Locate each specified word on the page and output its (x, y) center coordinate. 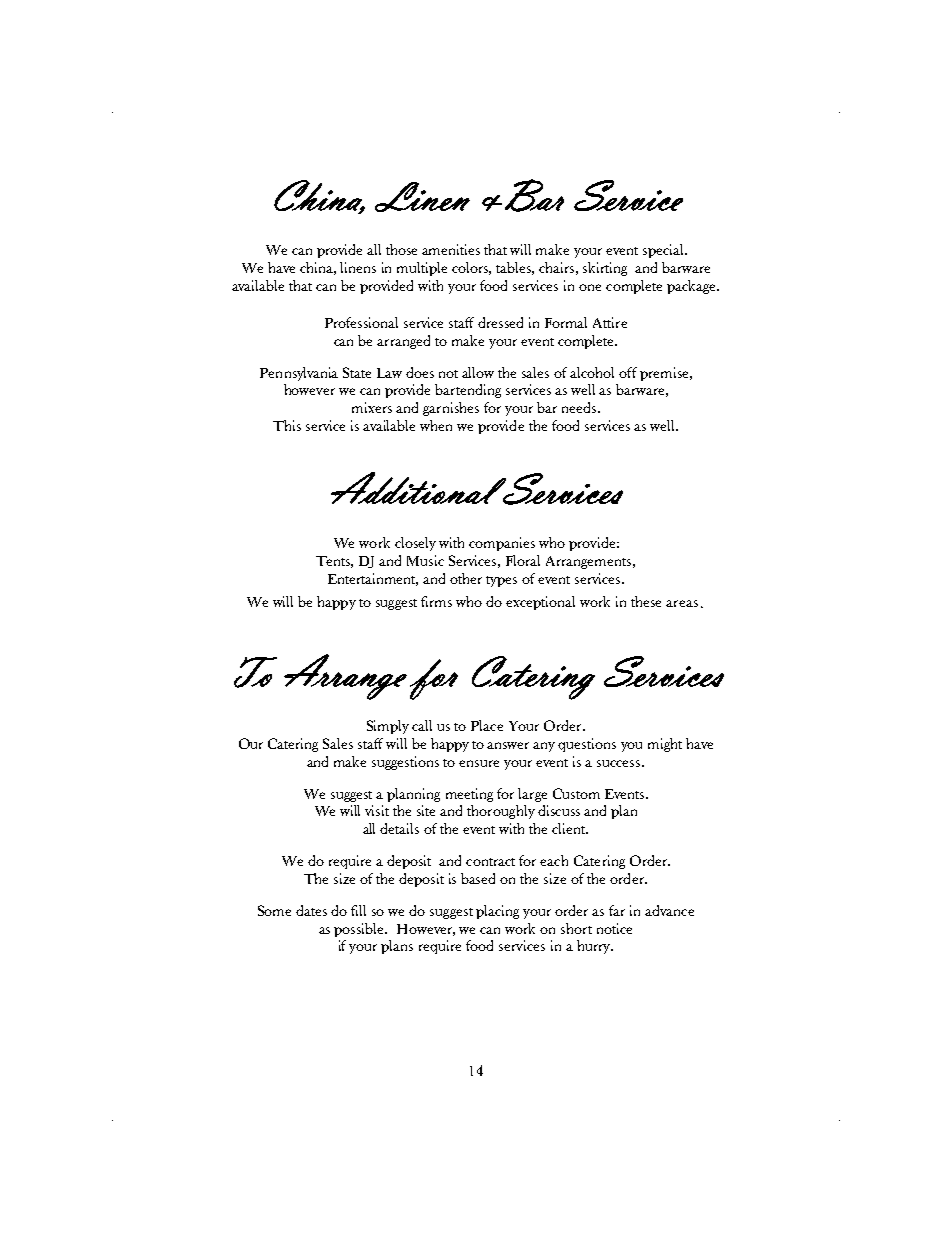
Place (487, 725)
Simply (388, 727)
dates (311, 910)
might (665, 745)
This (287, 425)
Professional (361, 322)
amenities (451, 249)
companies (502, 544)
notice (614, 928)
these (646, 601)
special (664, 251)
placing (497, 912)
